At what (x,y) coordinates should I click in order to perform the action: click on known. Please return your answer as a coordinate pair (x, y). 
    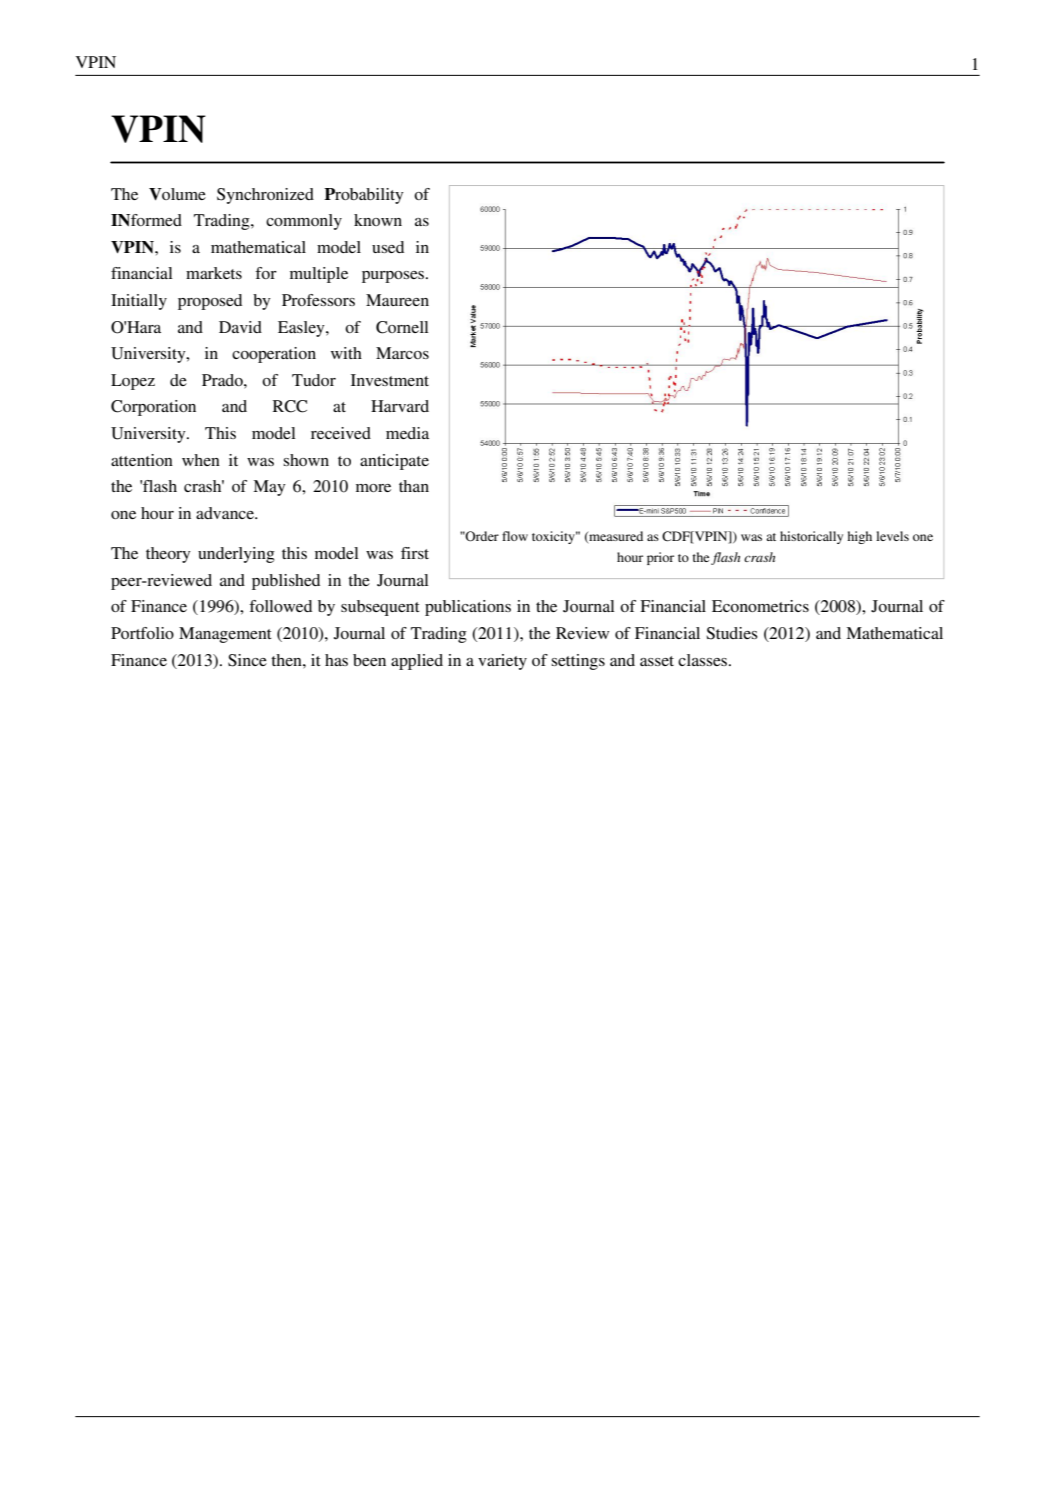
    Looking at the image, I should click on (378, 220).
